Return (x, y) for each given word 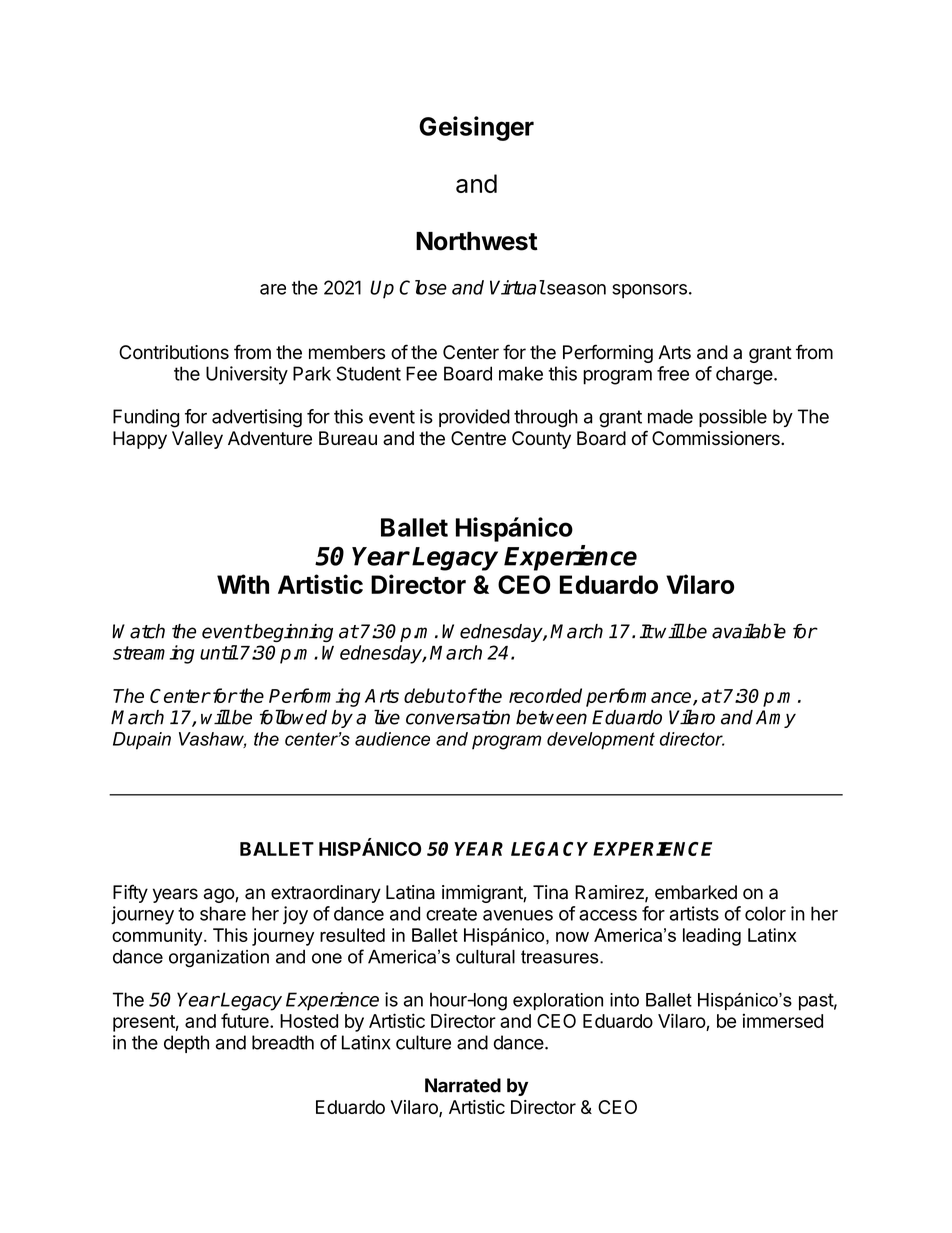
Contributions (174, 352)
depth (186, 1044)
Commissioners (717, 438)
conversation (458, 717)
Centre (478, 438)
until (219, 652)
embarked (696, 892)
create (451, 914)
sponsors (649, 291)
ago (220, 895)
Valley (197, 440)
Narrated (463, 1085)
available (749, 631)
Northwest (477, 241)
